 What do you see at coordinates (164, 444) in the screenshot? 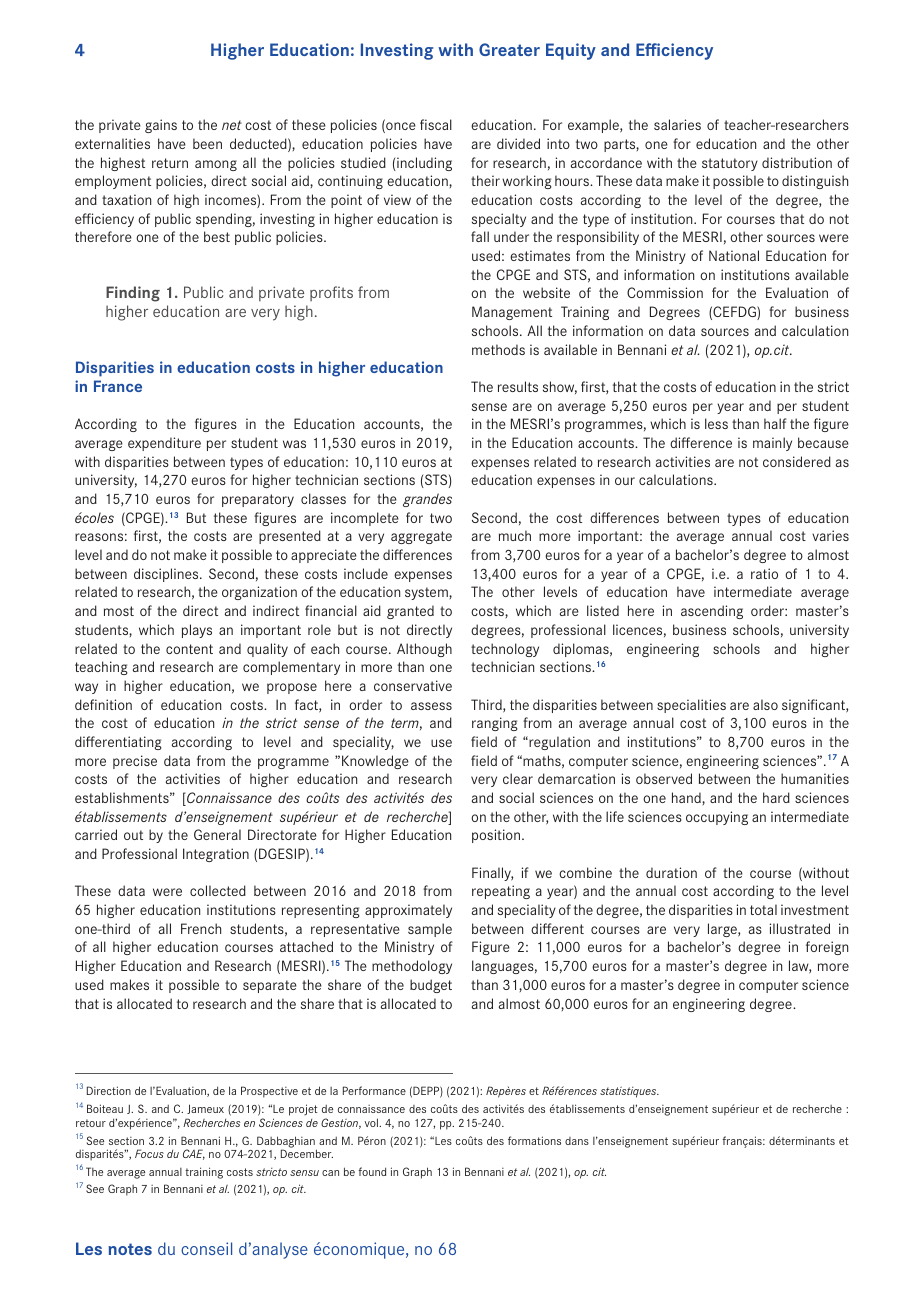
I see `expenditure` at bounding box center [164, 444].
